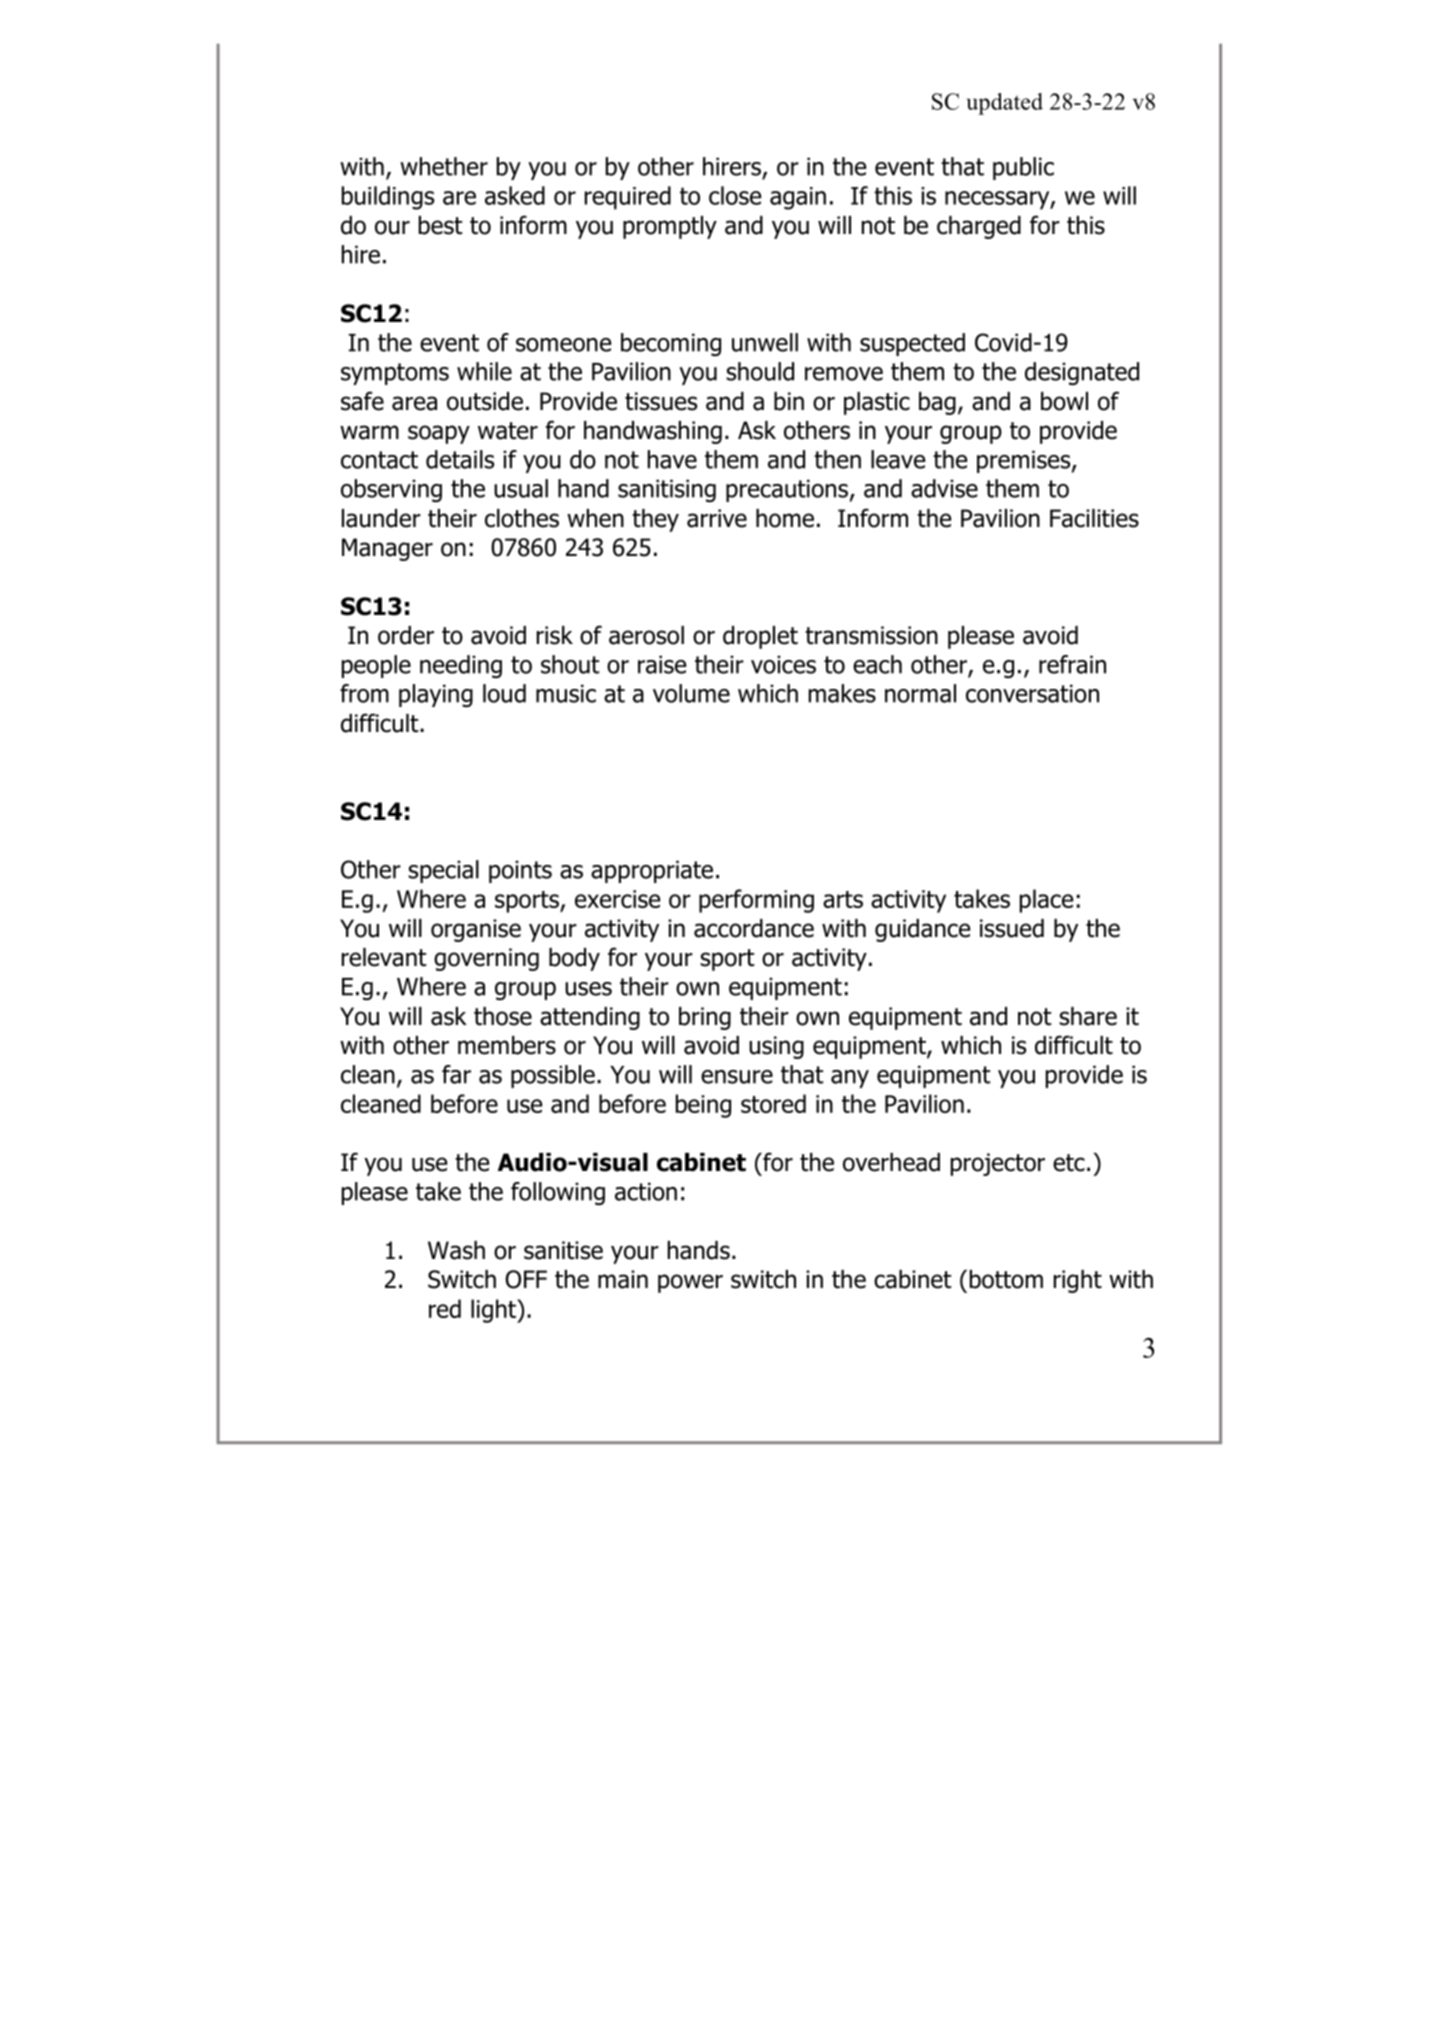  Describe the element at coordinates (436, 695) in the screenshot. I see `playing` at that location.
